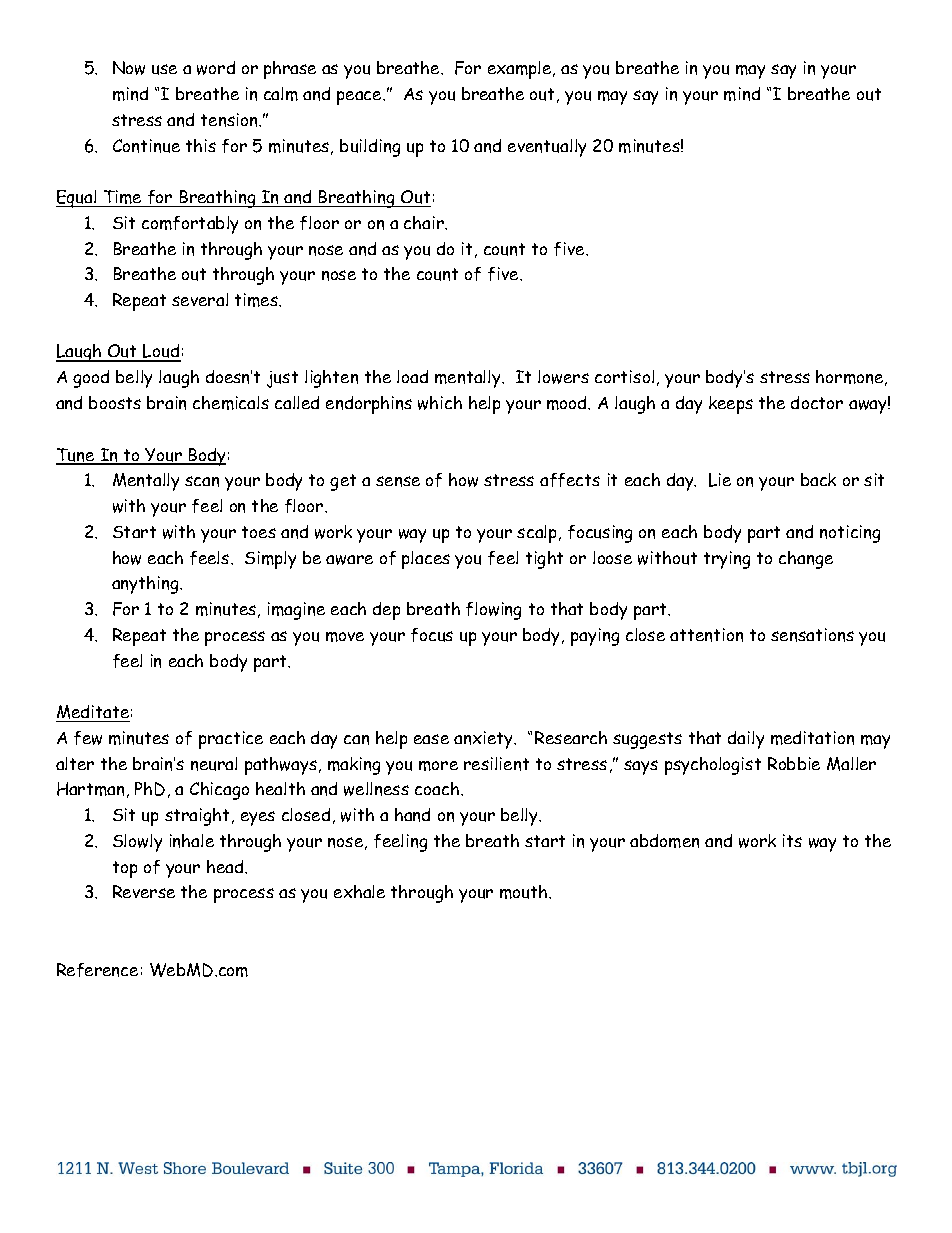 The width and height of the screenshot is (952, 1233). I want to click on several, so click(200, 299).
